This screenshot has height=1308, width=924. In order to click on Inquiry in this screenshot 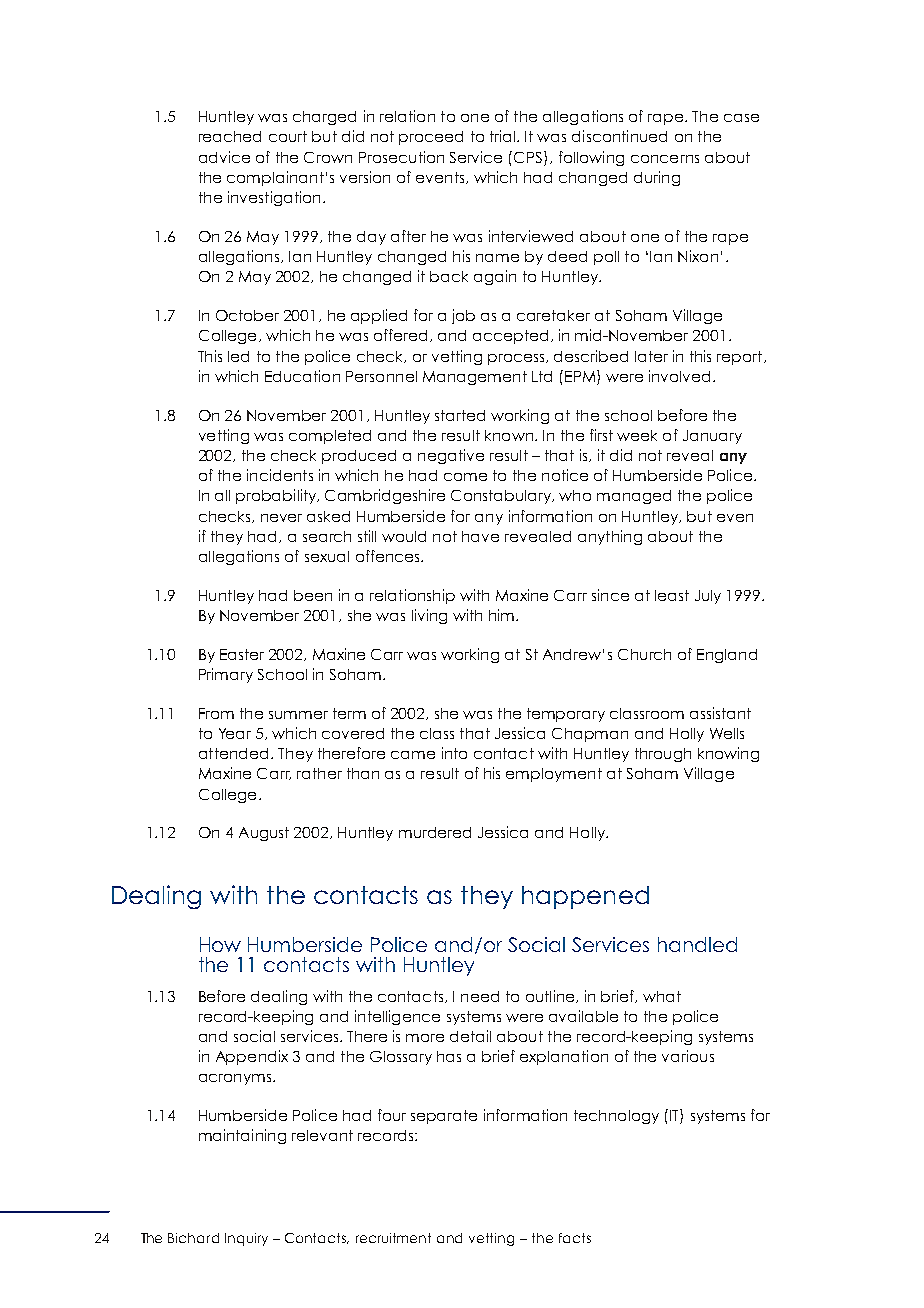, I will do `click(246, 1239)`.
